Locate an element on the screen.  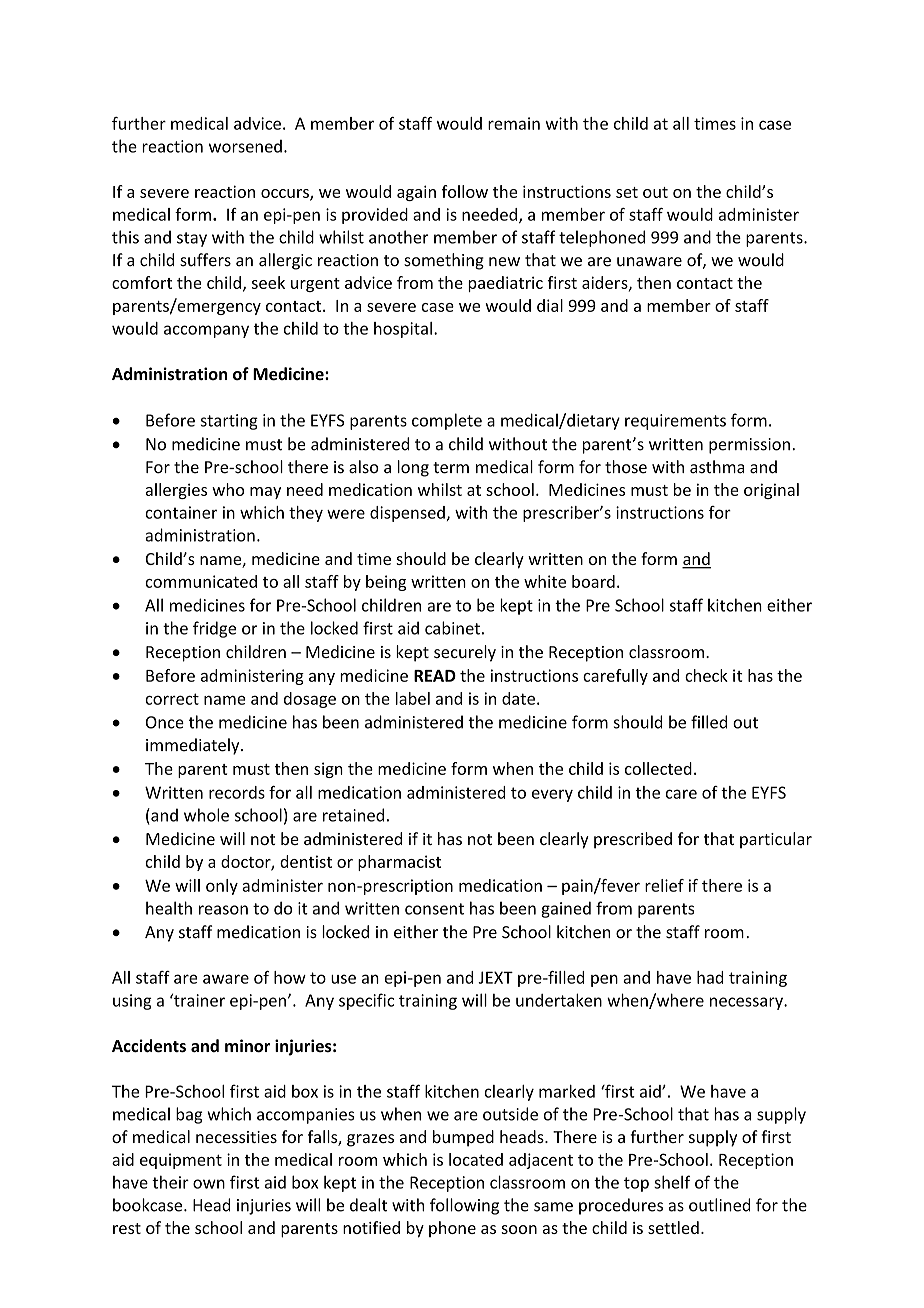
again is located at coordinates (416, 193).
